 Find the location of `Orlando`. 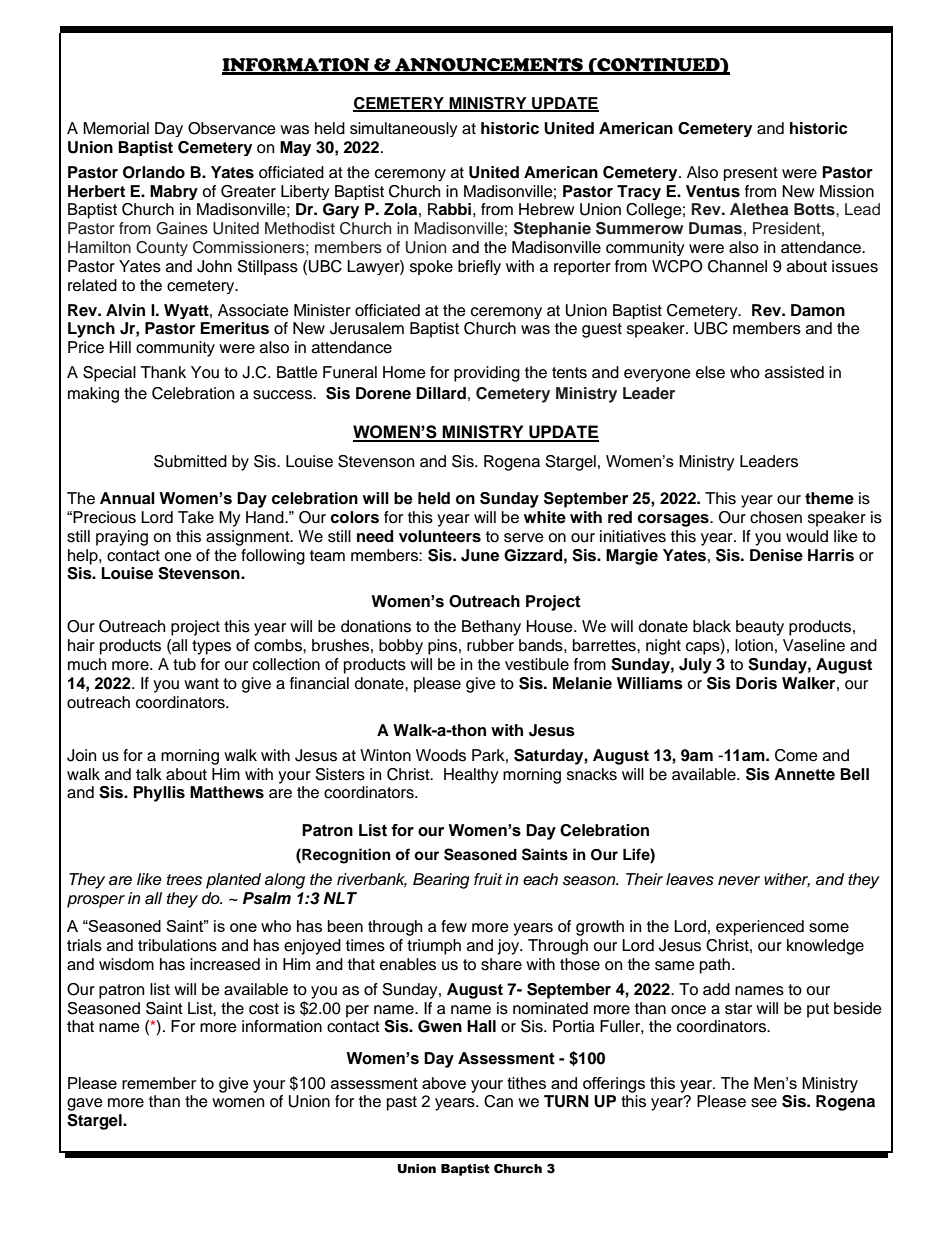

Orlando is located at coordinates (154, 172).
